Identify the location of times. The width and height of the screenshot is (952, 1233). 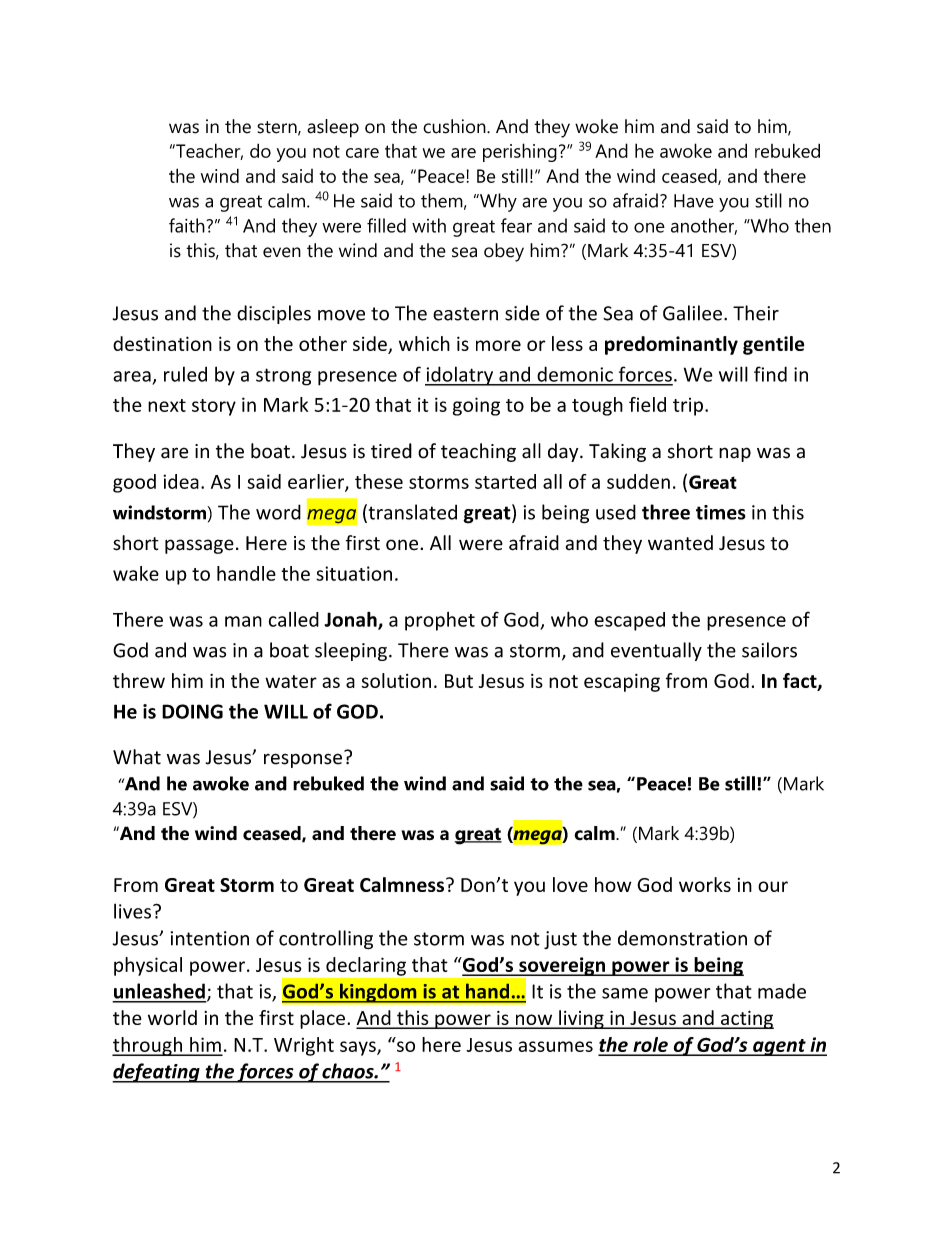
(721, 512).
